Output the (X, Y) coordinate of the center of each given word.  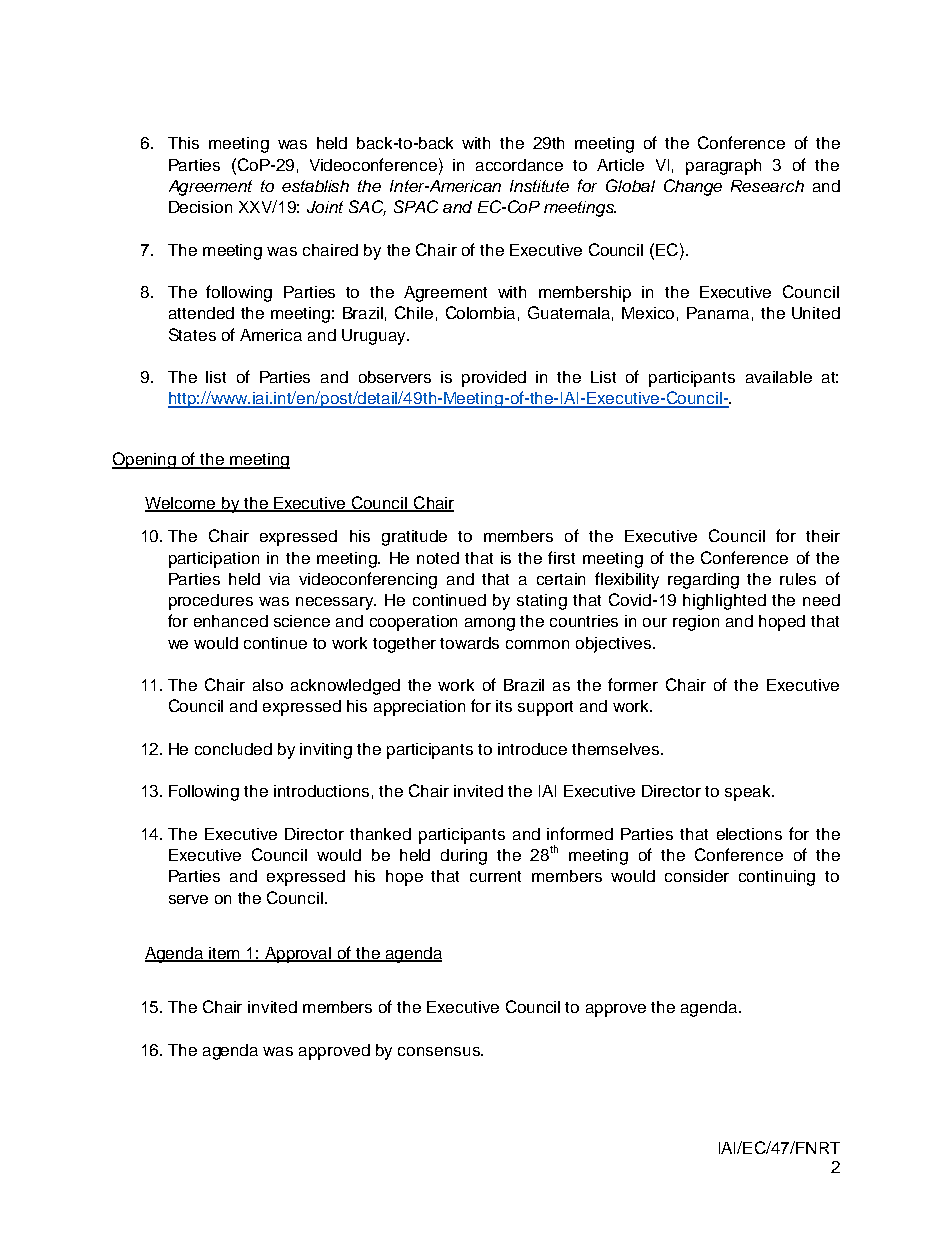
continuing (777, 878)
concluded (233, 749)
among (490, 624)
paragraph (723, 167)
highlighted (724, 602)
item (225, 954)
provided (494, 379)
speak (749, 793)
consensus (440, 1051)
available (779, 377)
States (192, 334)
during (464, 857)
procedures (211, 602)
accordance (519, 165)
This (183, 143)
